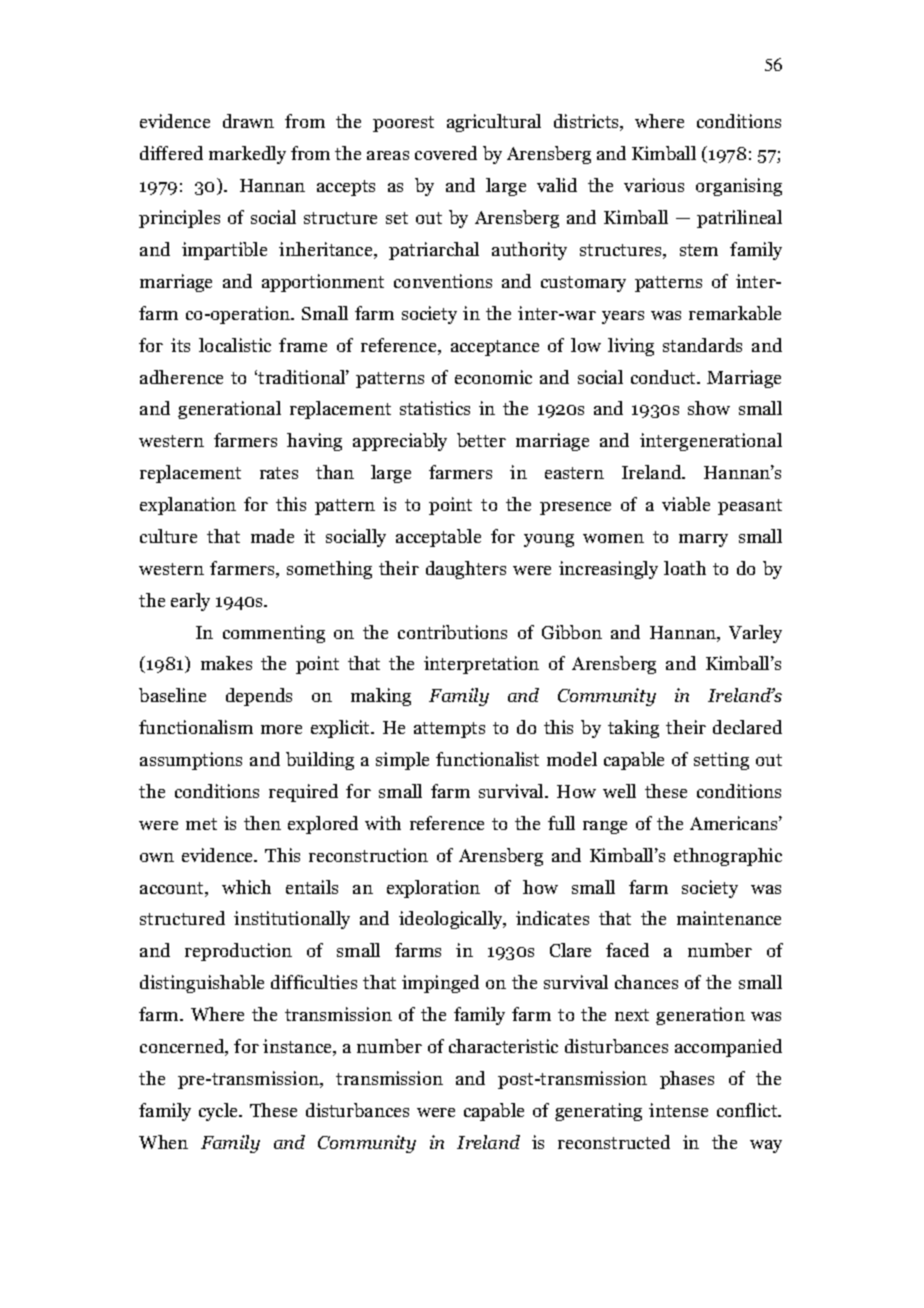  Describe the element at coordinates (755, 634) in the screenshot. I see `Varley` at that location.
